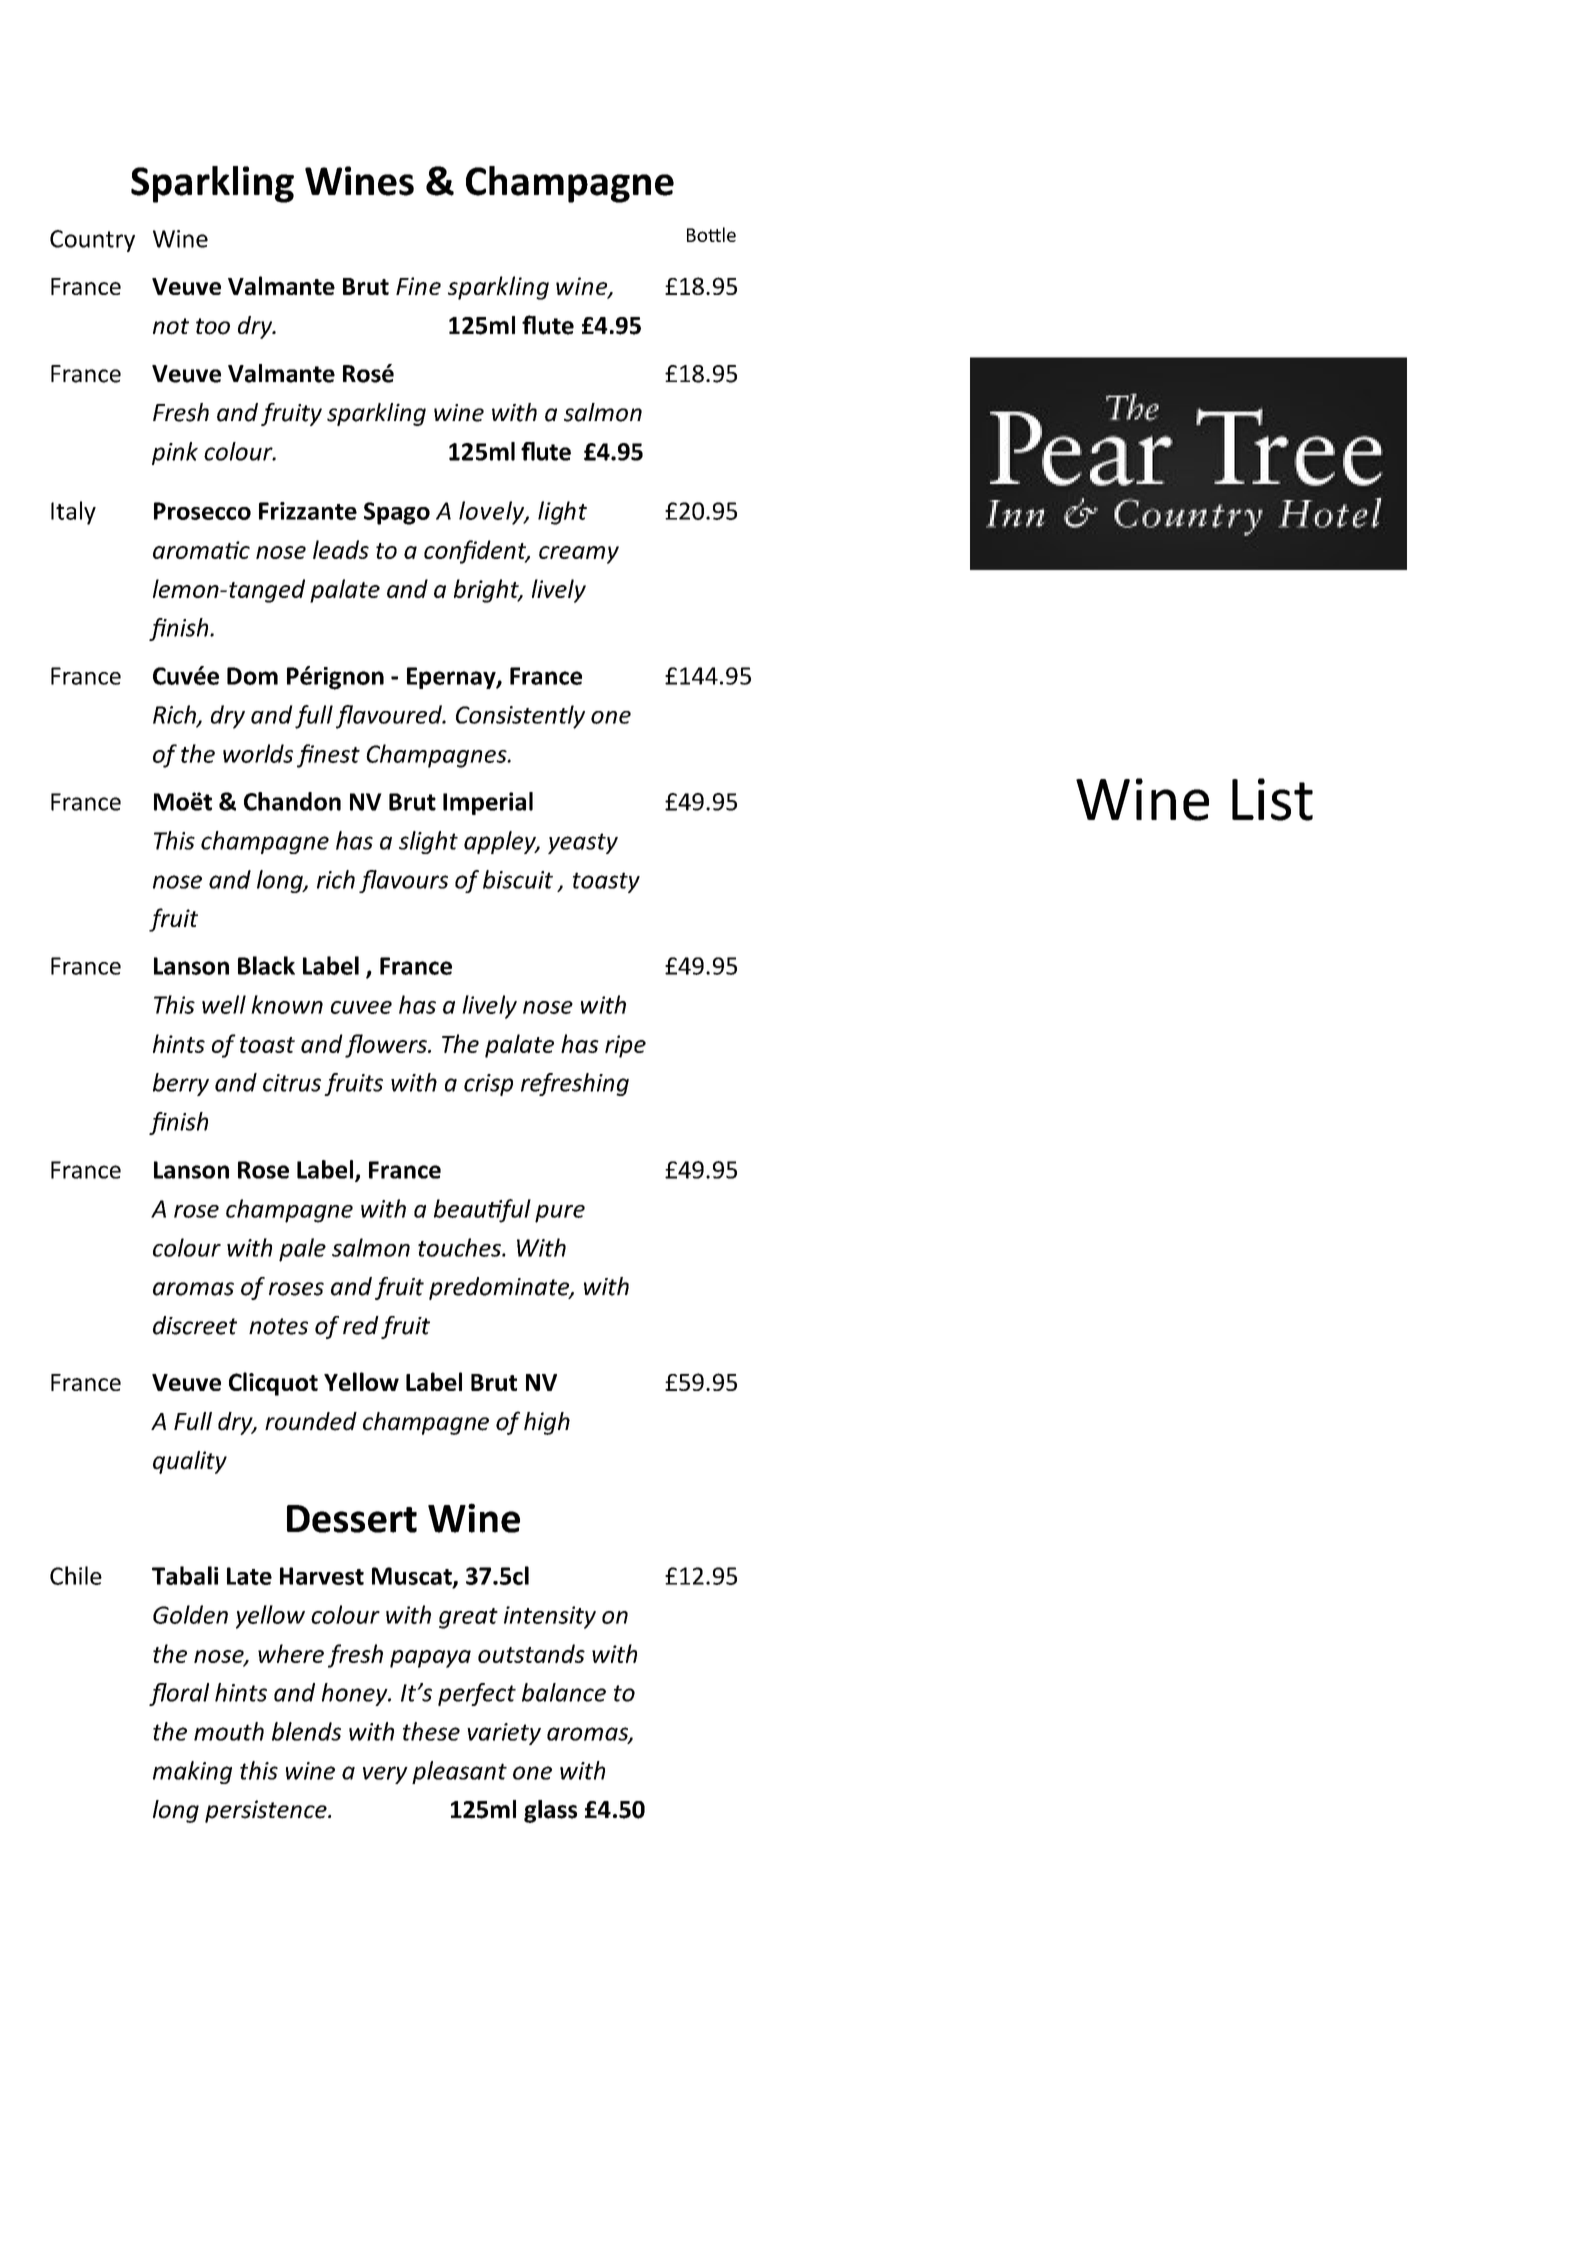 This image has width=1592, height=2252. I want to click on creamy, so click(579, 555).
